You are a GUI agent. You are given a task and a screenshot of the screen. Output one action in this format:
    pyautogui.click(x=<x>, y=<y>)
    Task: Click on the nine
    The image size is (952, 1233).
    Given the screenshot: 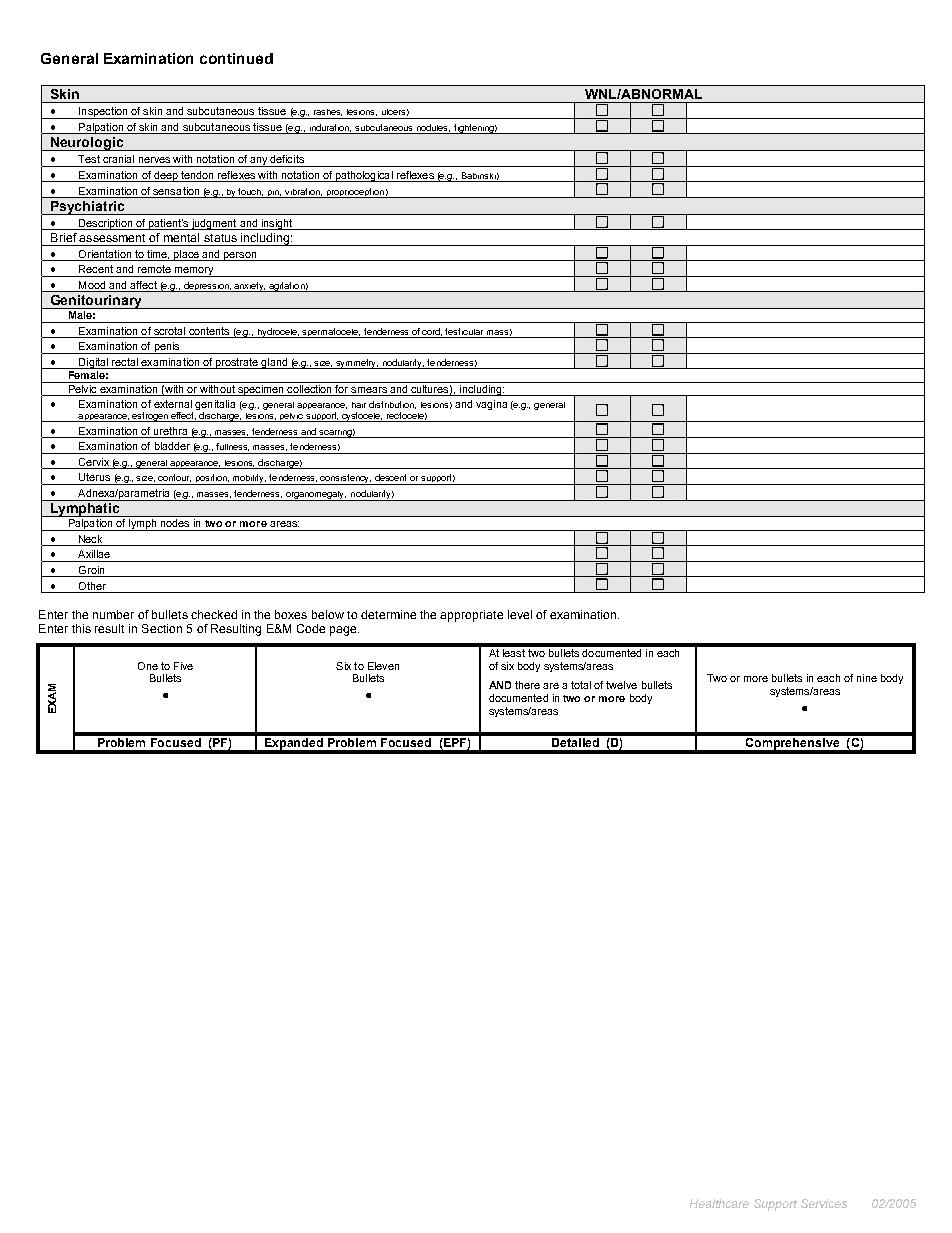 What is the action you would take?
    pyautogui.click(x=867, y=678)
